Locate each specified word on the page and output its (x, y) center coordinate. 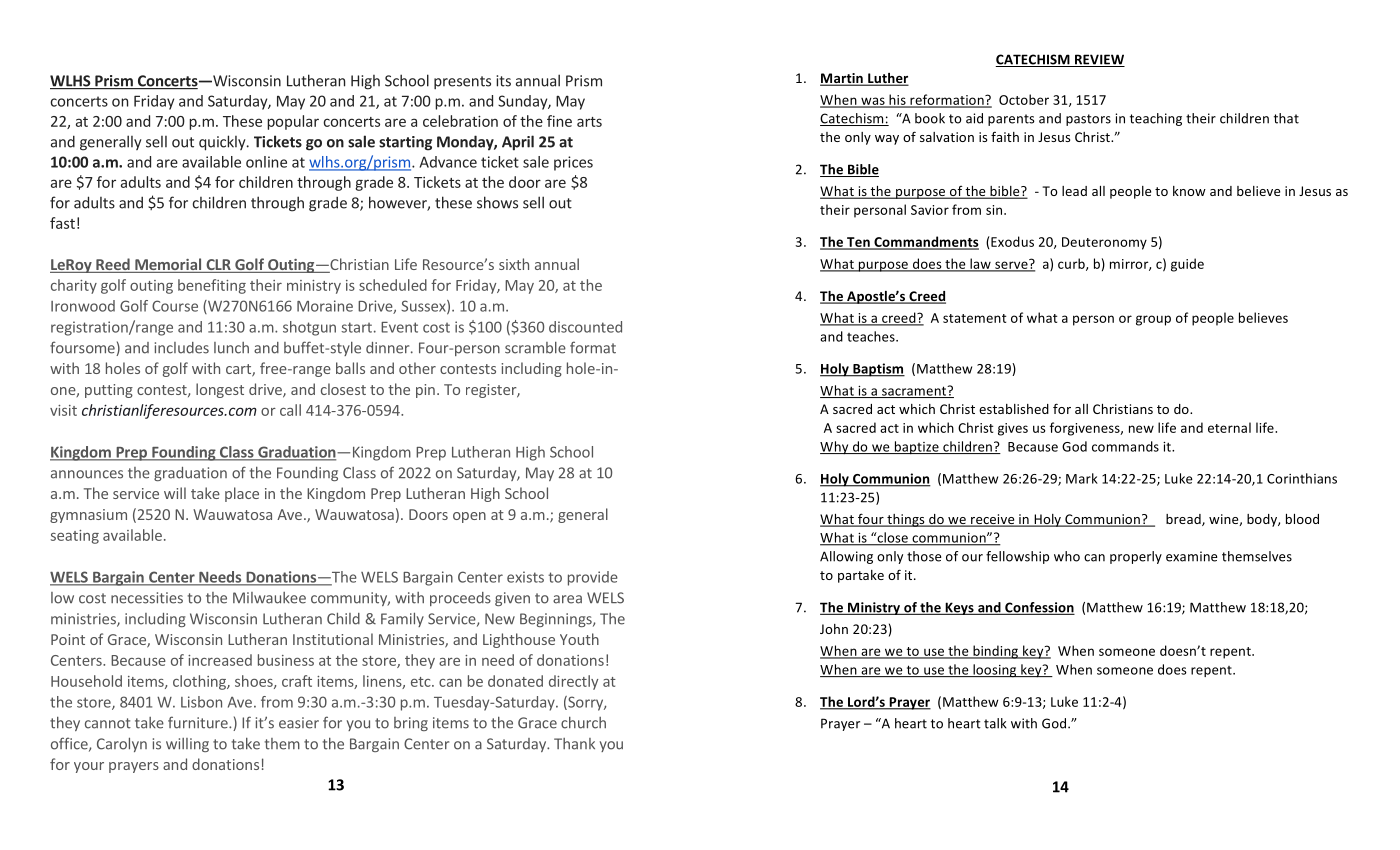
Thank (574, 744)
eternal (1229, 427)
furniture (199, 722)
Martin (842, 79)
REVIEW (1099, 60)
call (290, 410)
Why (835, 448)
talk (995, 723)
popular (293, 122)
